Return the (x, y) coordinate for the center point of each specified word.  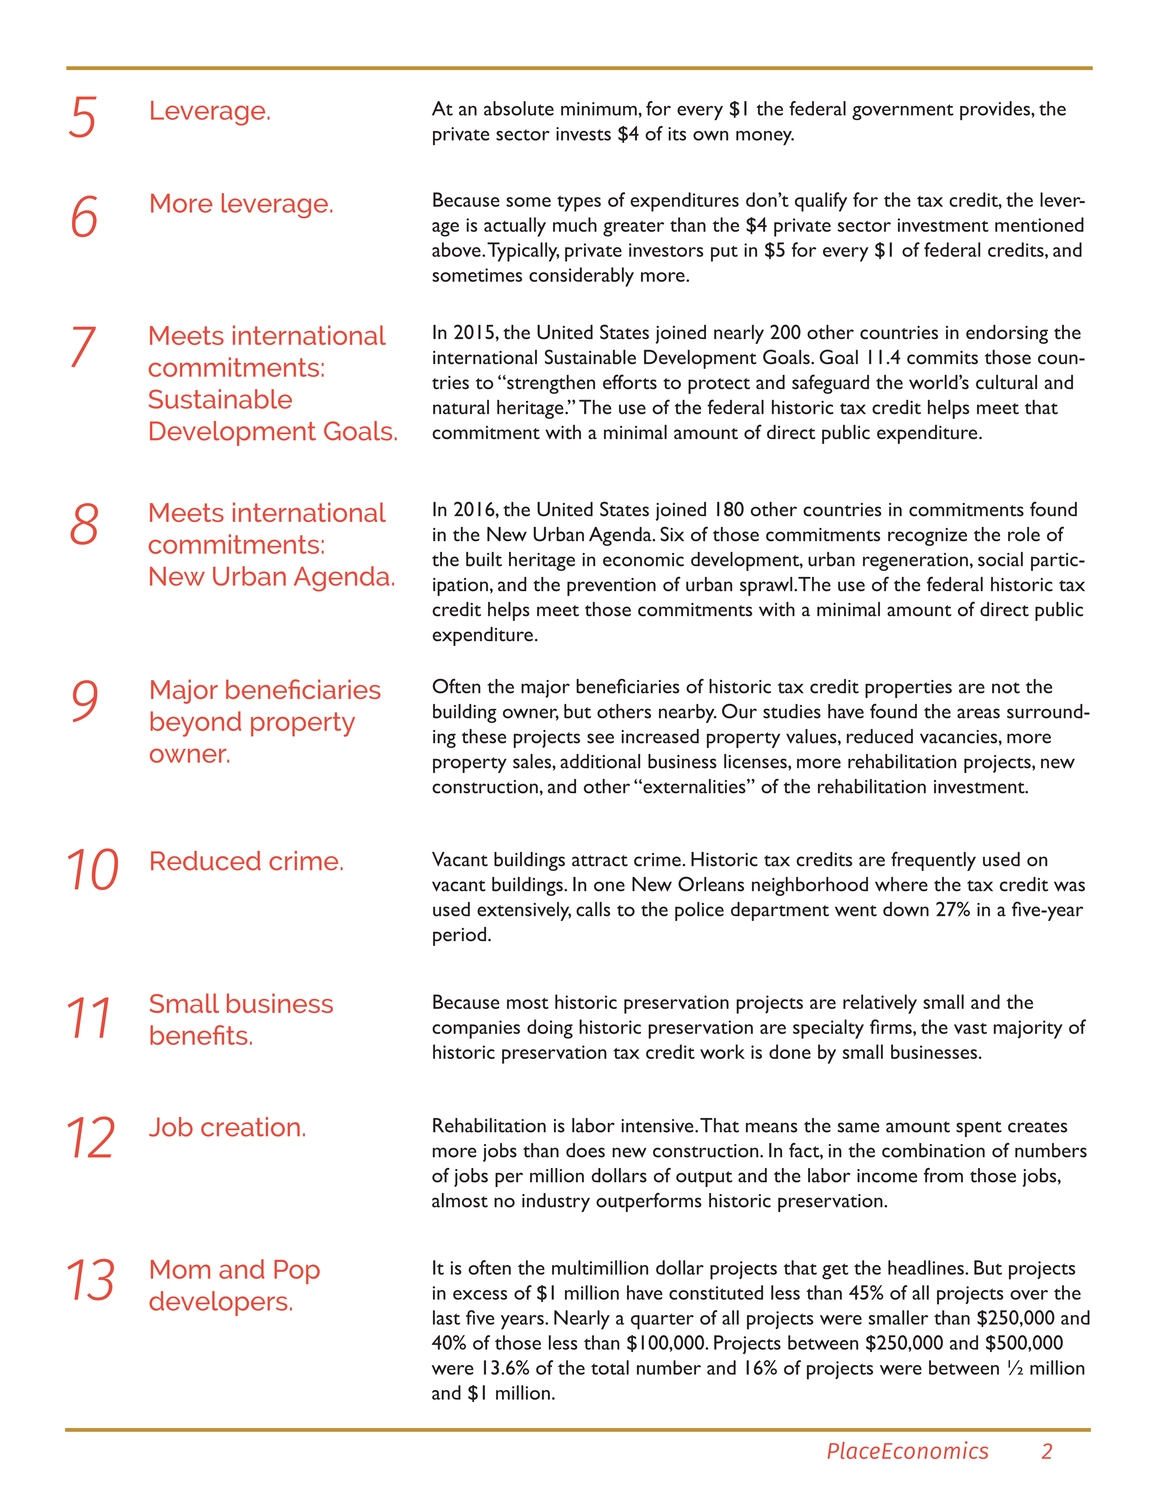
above (457, 249)
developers (218, 1303)
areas (978, 713)
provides (996, 110)
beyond (195, 724)
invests (583, 134)
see (600, 738)
